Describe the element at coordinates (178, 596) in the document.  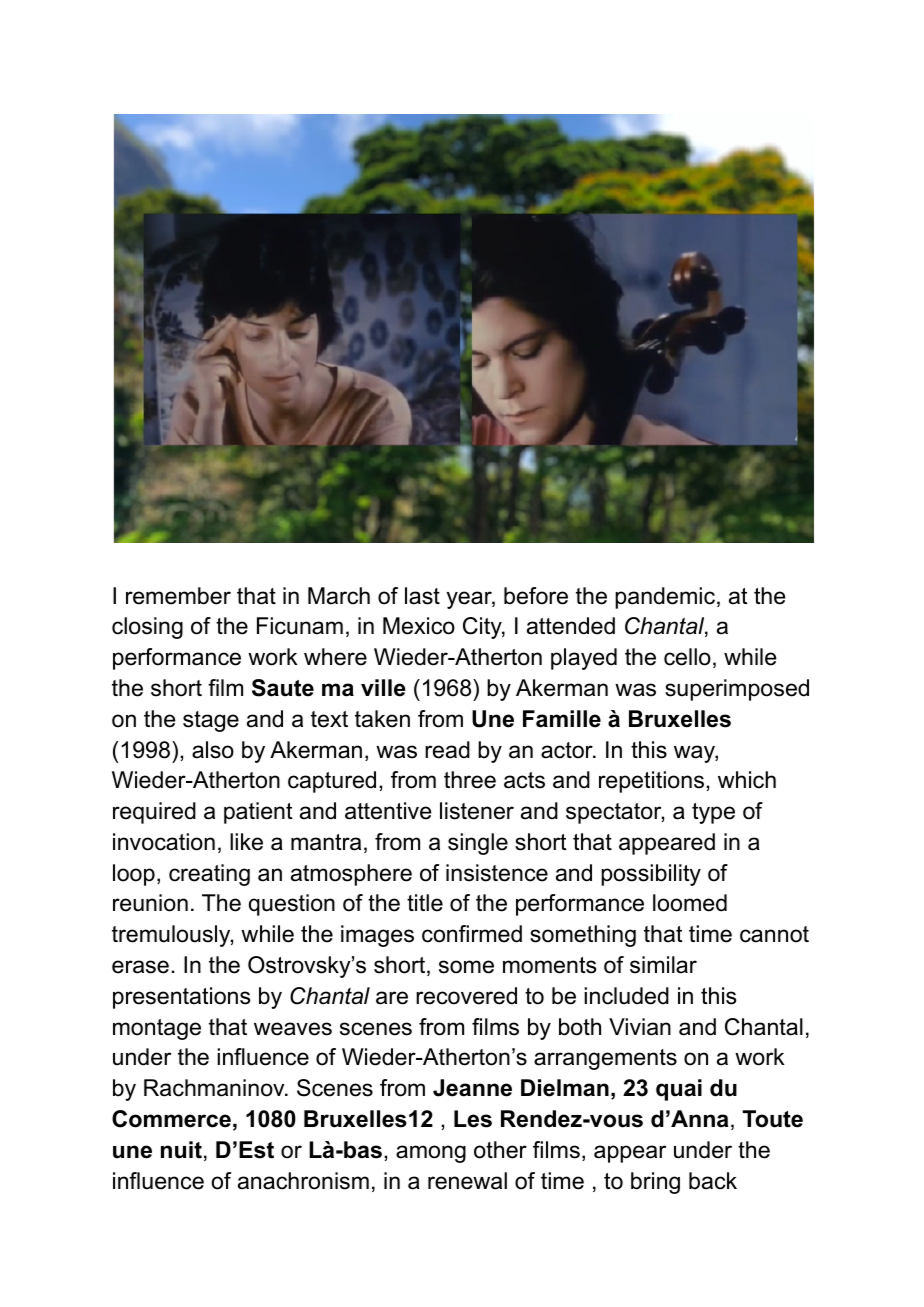
I see `remember` at that location.
